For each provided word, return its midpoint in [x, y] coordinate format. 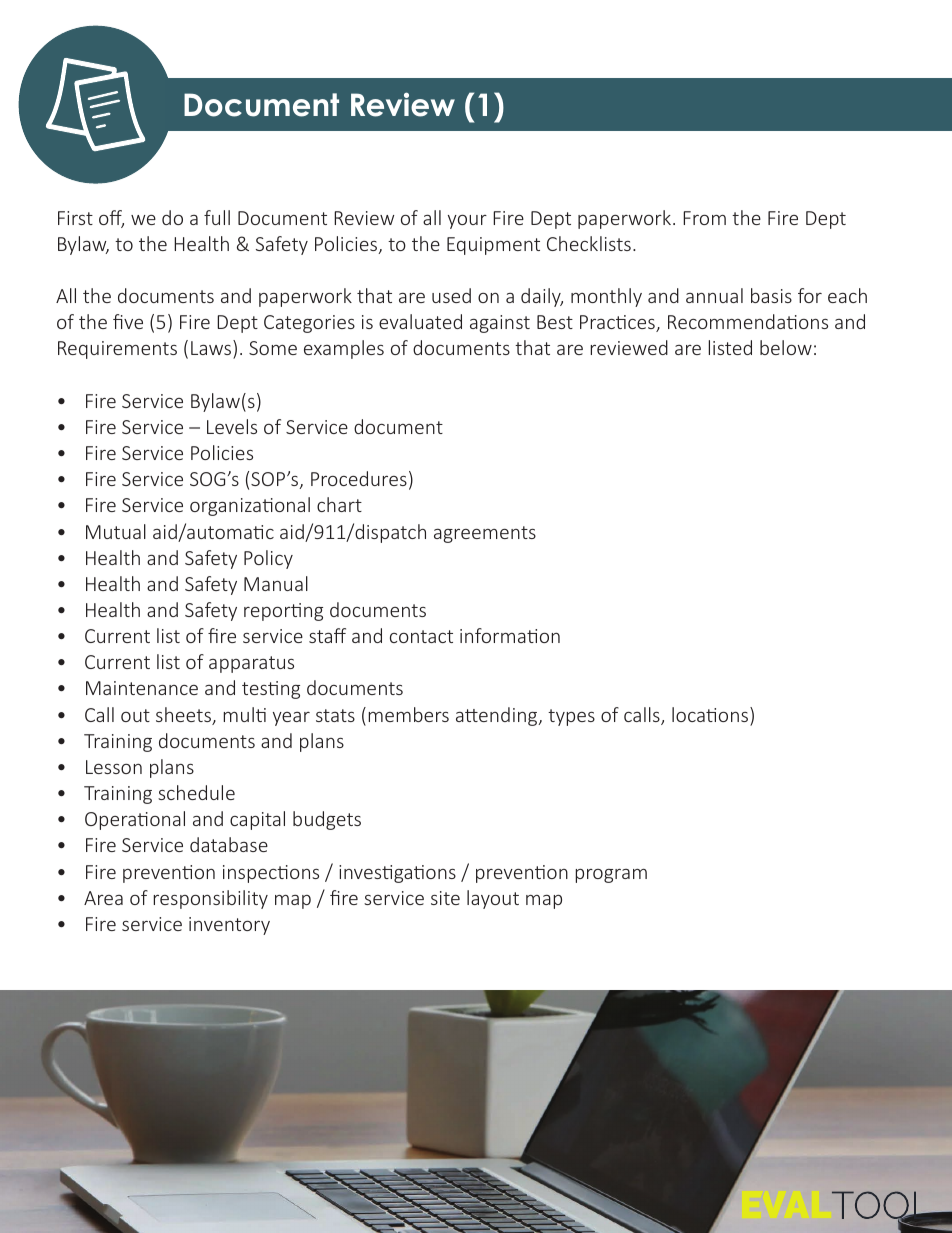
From [704, 218]
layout [493, 899]
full [217, 217]
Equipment [493, 246]
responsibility [210, 899]
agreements [485, 534]
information [510, 635]
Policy [268, 559]
